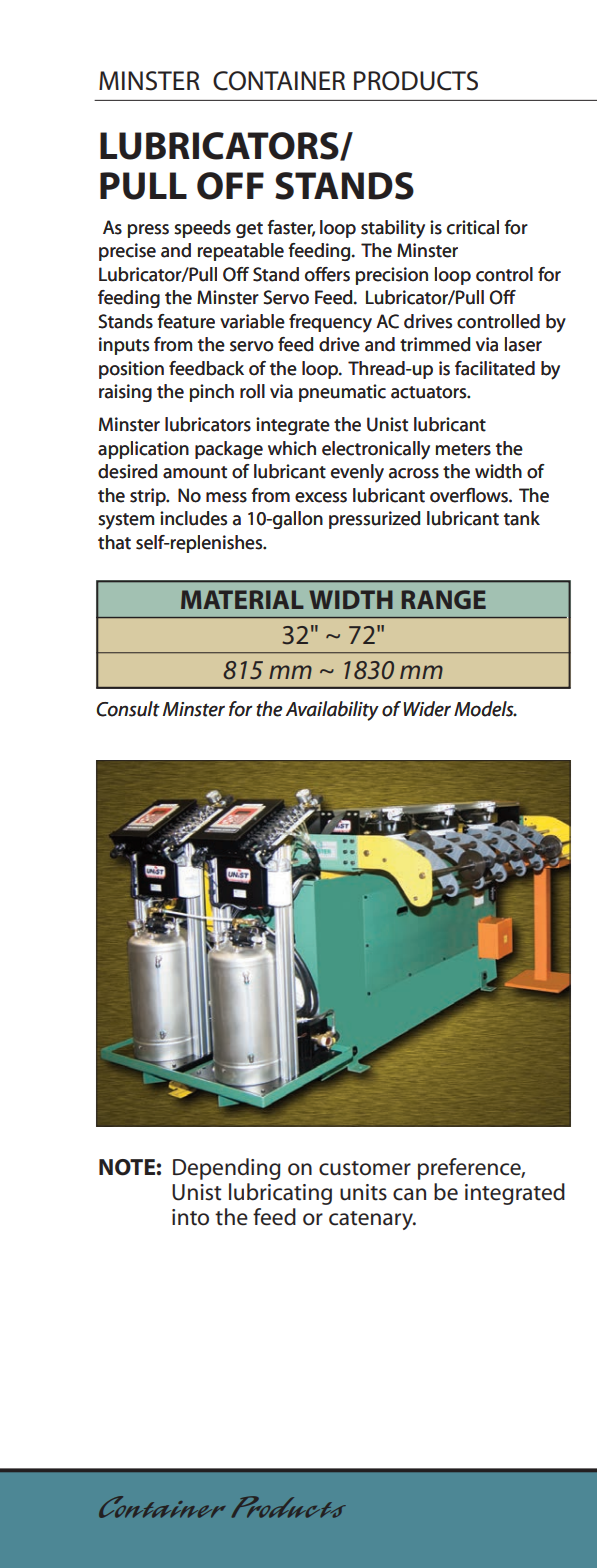 This document has width=597, height=1568. Describe the element at coordinates (363, 1192) in the document. I see `units` at that location.
